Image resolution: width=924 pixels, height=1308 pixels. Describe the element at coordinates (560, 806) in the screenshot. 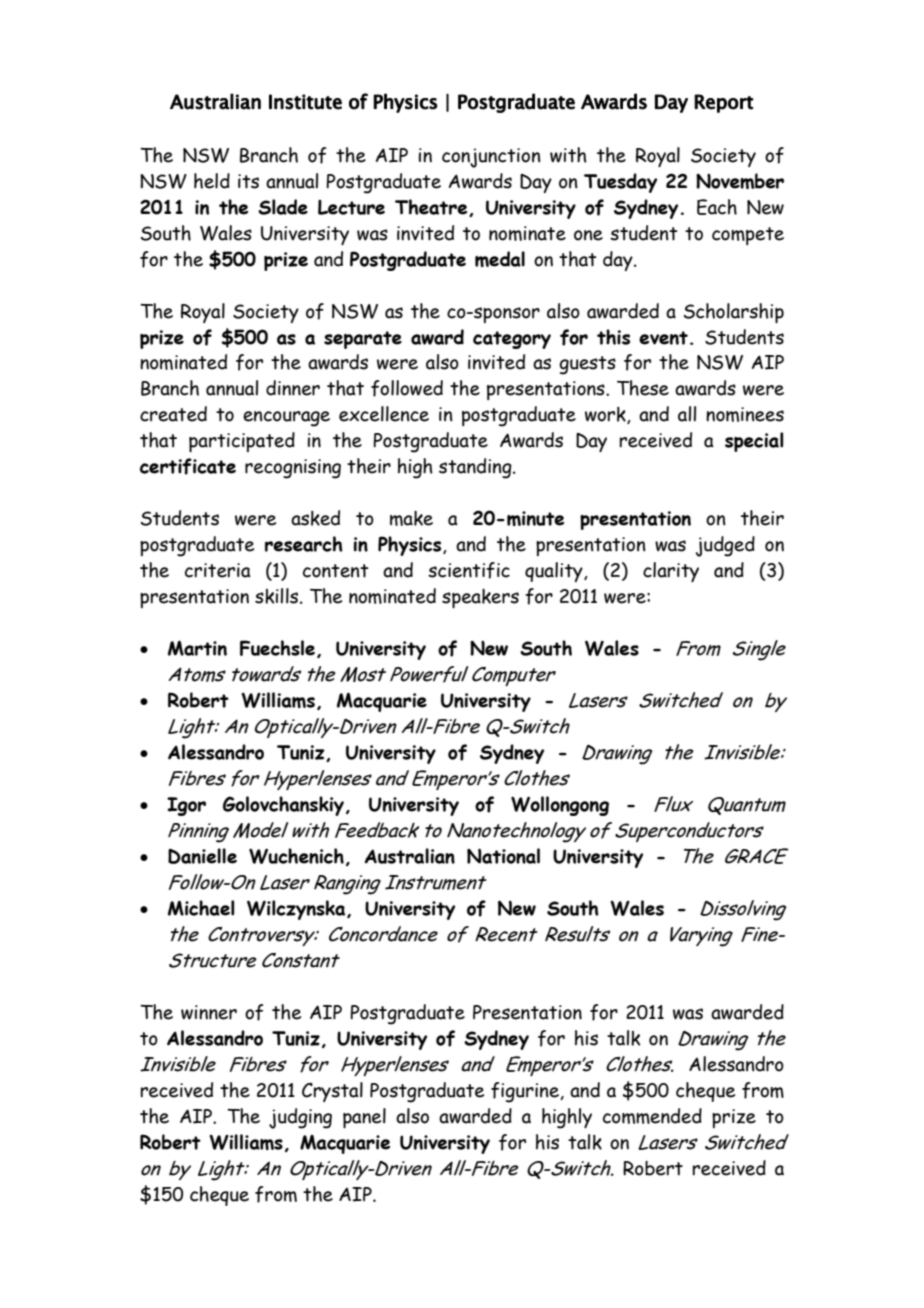

I see `Wollongong` at that location.
